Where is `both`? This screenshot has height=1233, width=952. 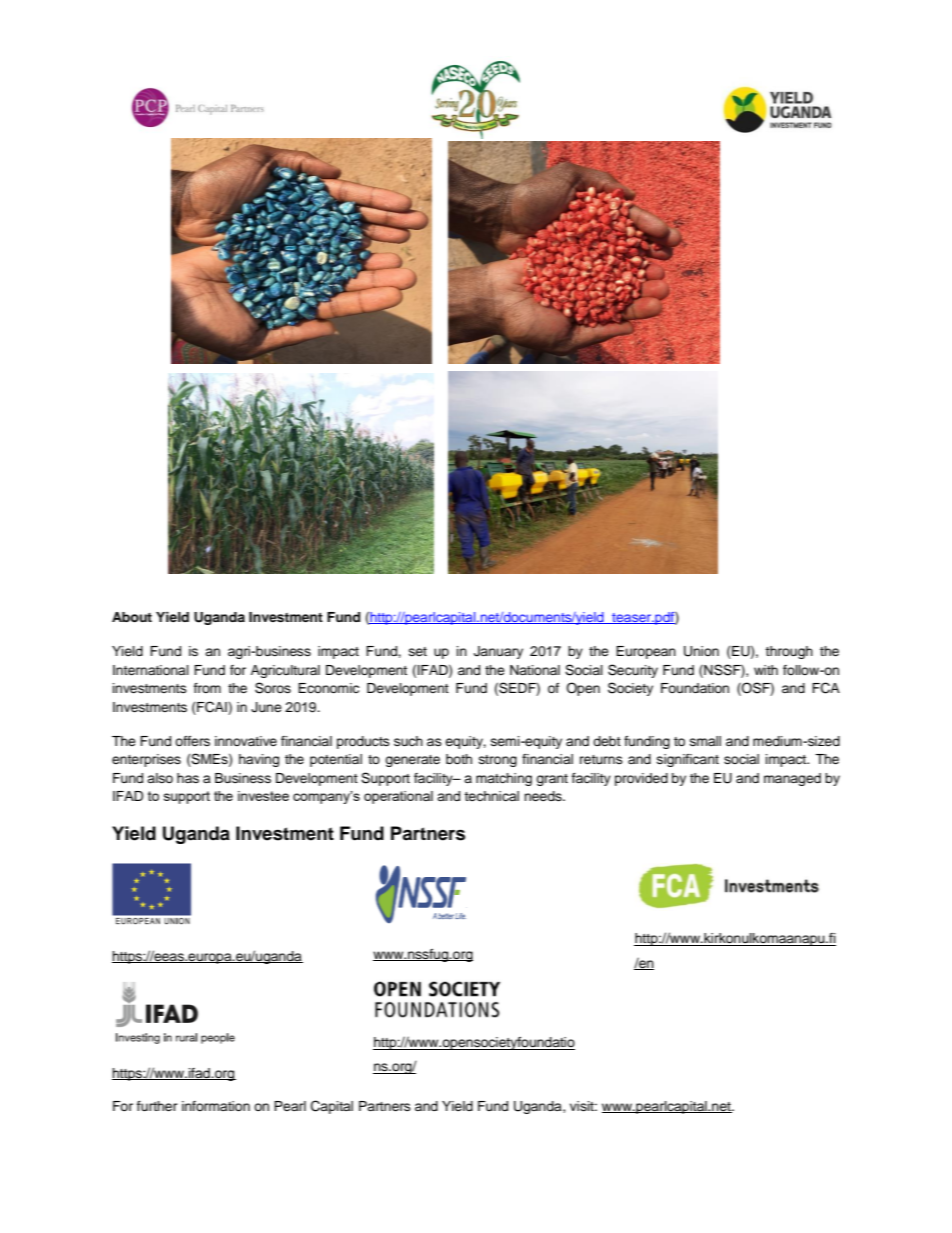 both is located at coordinates (459, 759).
